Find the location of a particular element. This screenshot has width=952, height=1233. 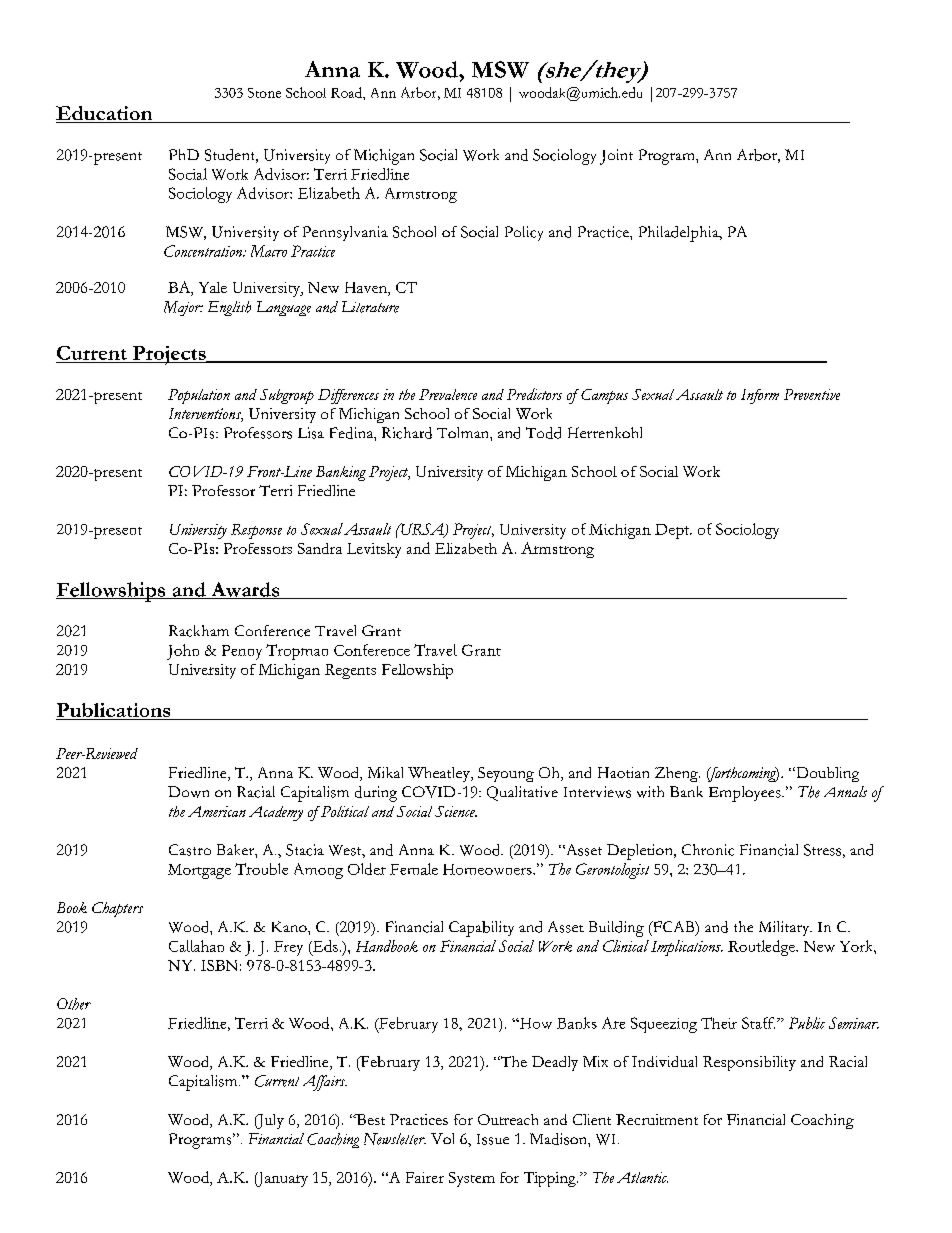

Down is located at coordinates (188, 792).
